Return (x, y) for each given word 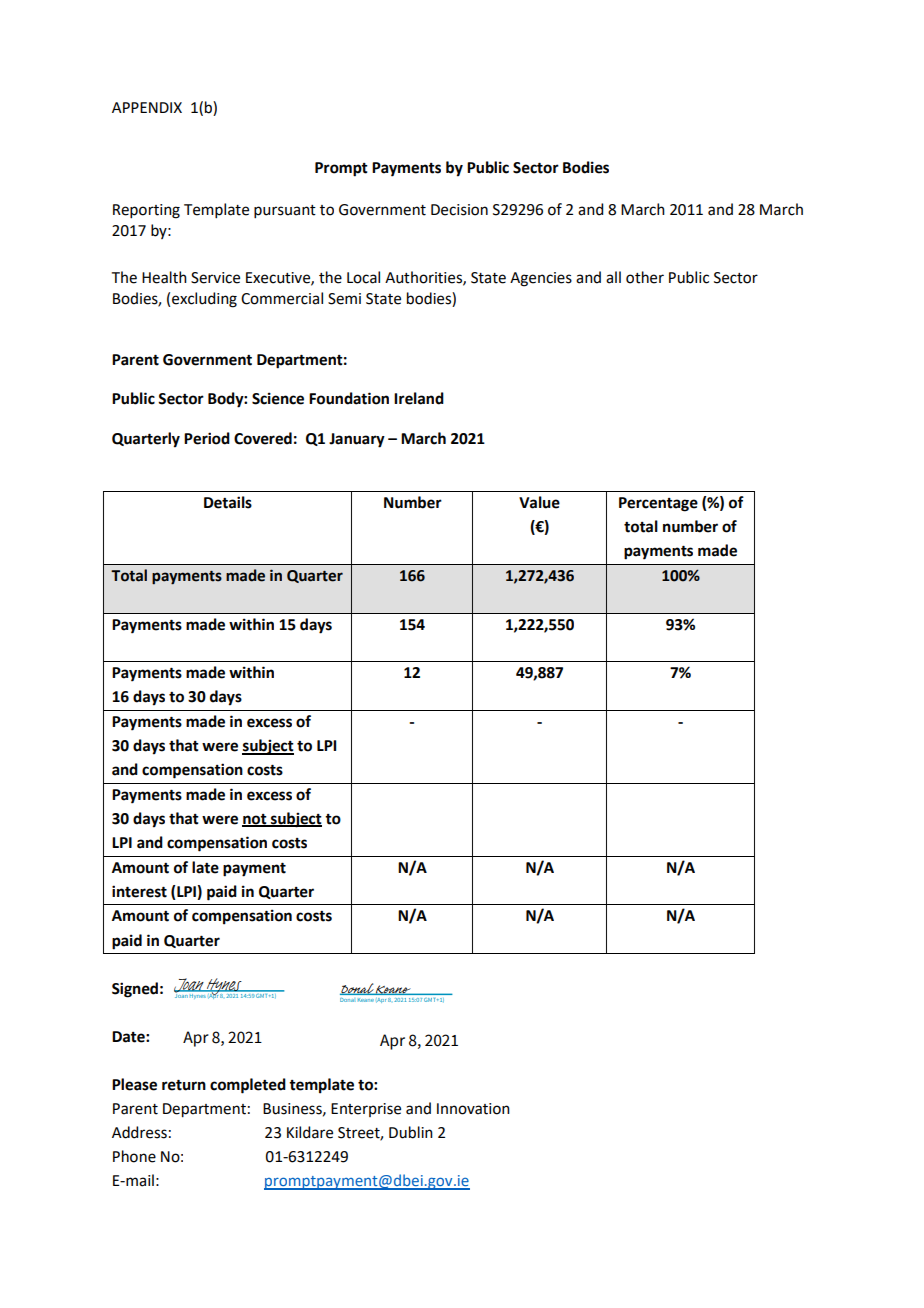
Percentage (658, 504)
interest (139, 891)
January (357, 440)
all (613, 277)
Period (207, 438)
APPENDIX (147, 107)
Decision (459, 210)
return (184, 1085)
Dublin (411, 1132)
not (255, 820)
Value (539, 502)
